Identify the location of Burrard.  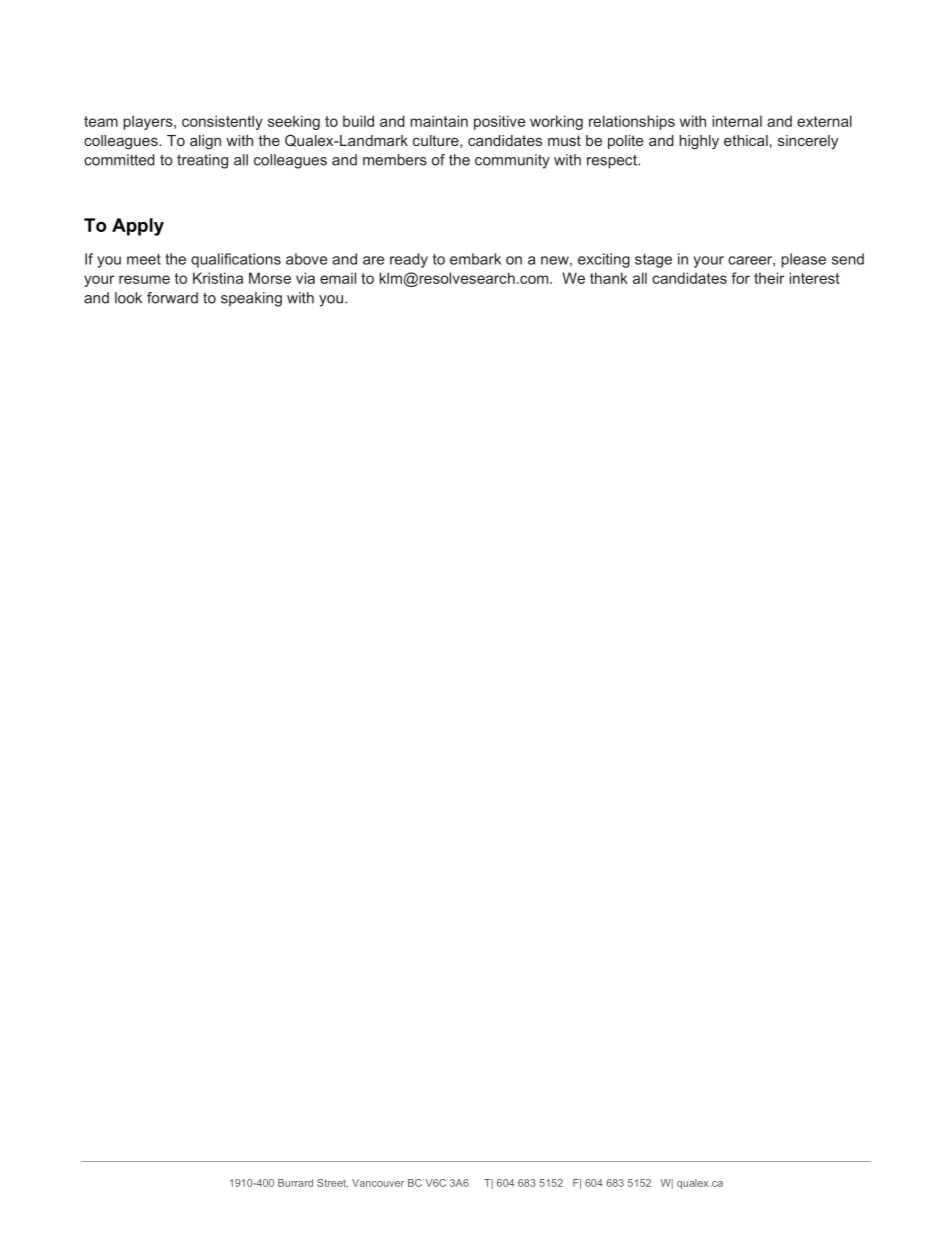
(295, 1183).
